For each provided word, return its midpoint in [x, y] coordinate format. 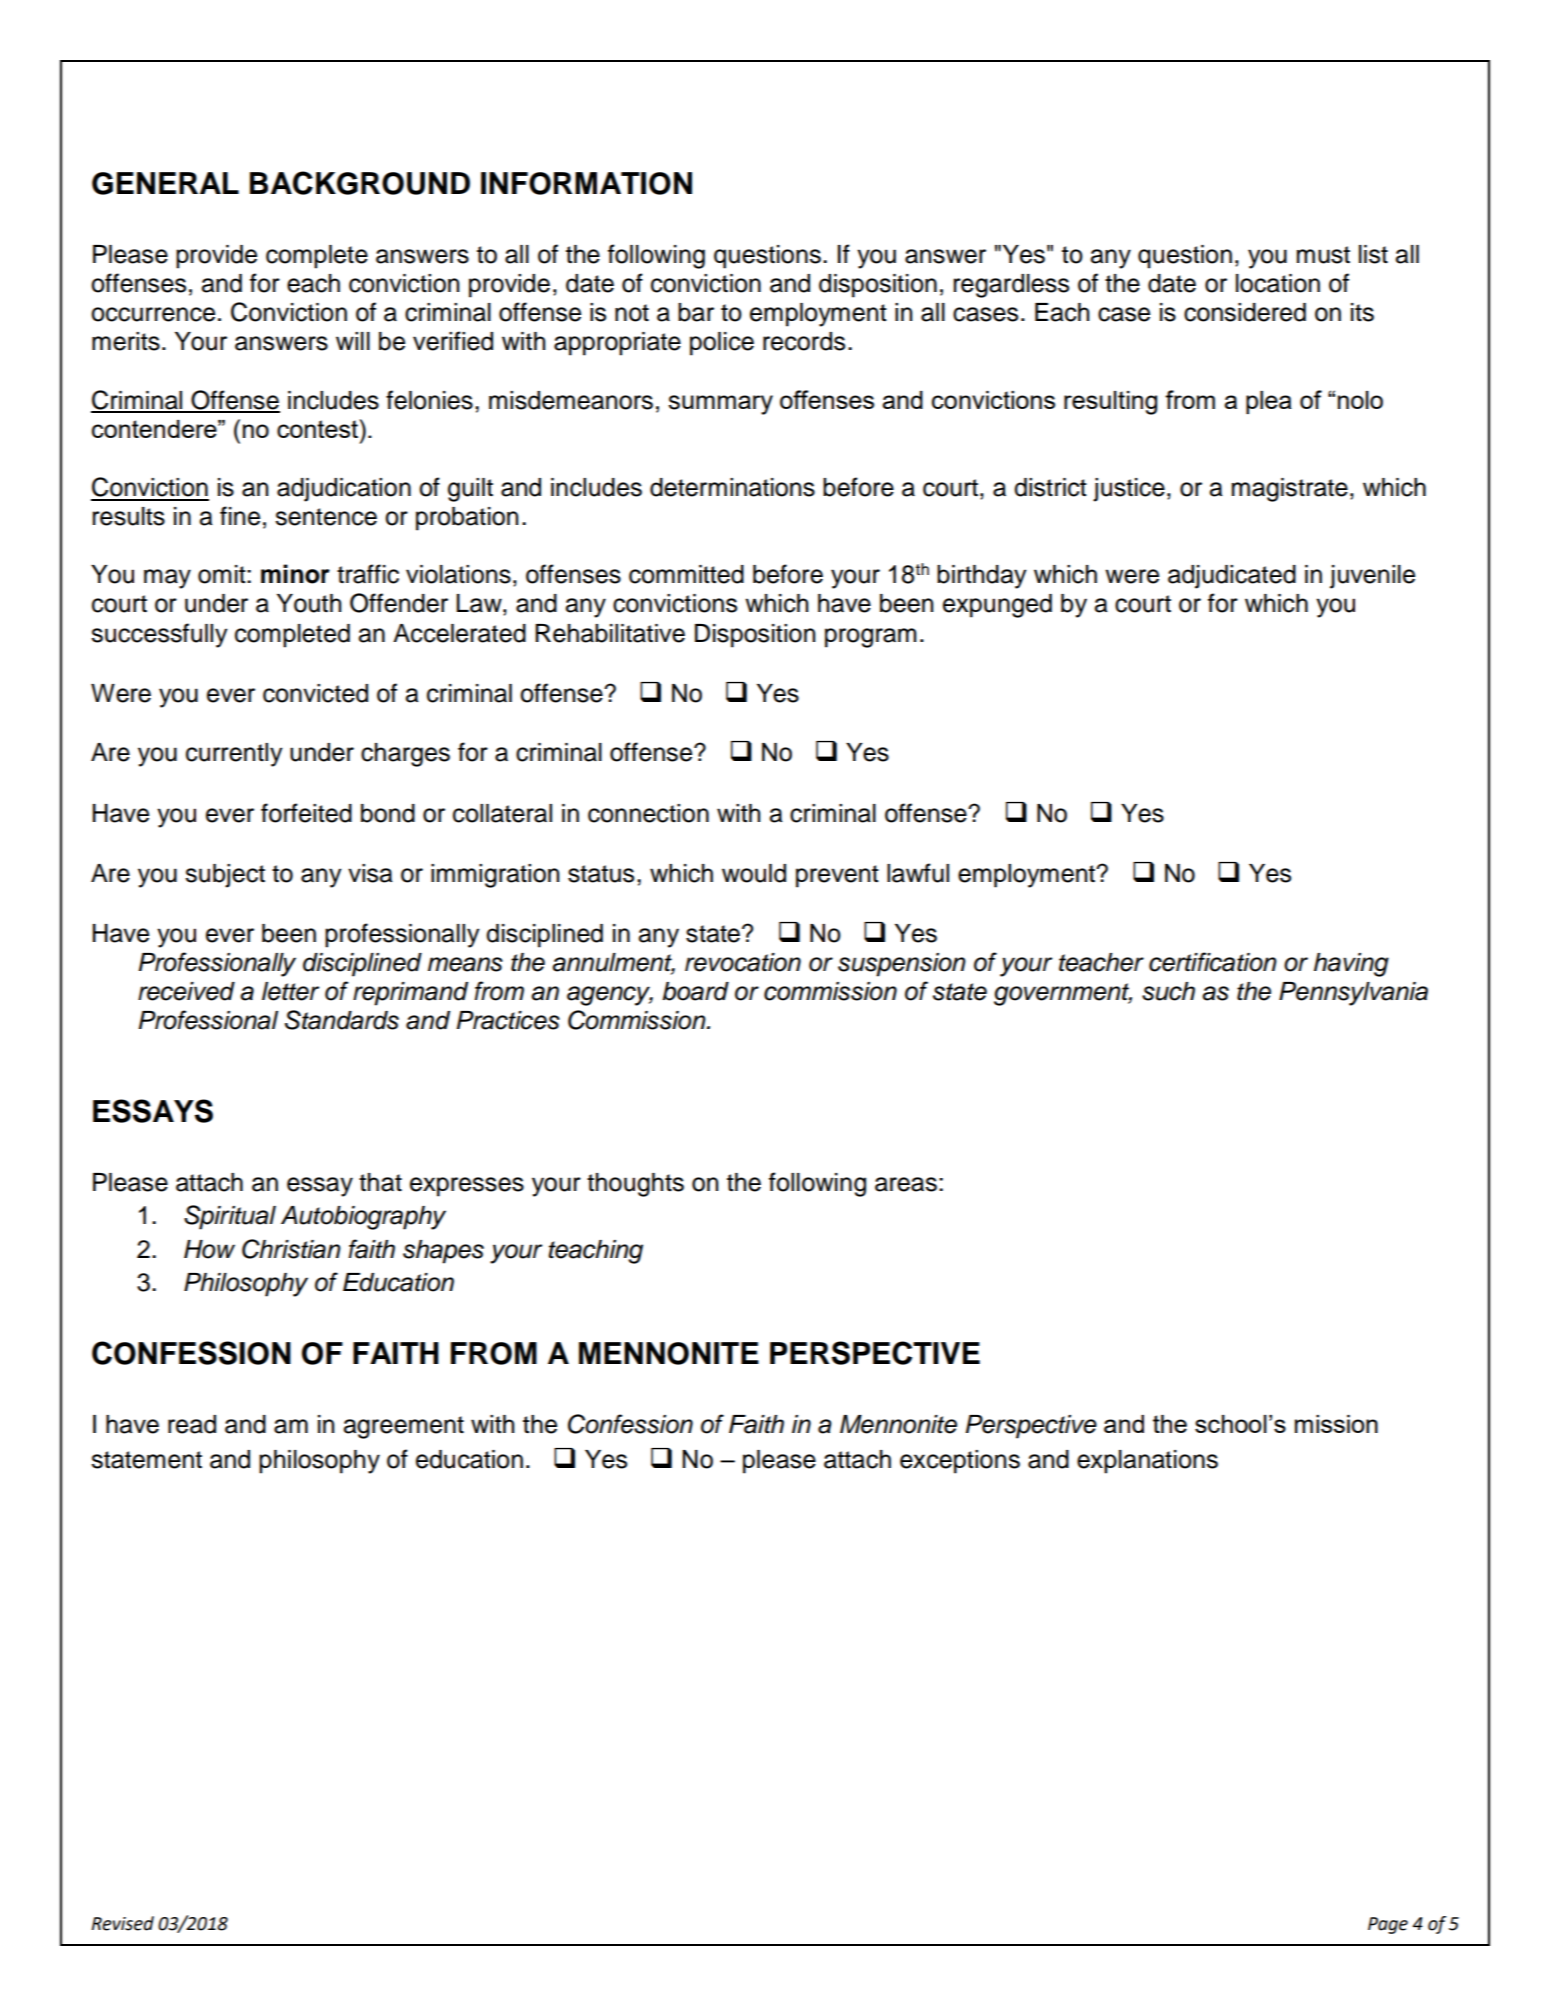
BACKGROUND [360, 183]
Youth [309, 603]
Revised [122, 1923]
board [695, 991]
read [192, 1424]
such [1168, 991]
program [870, 638]
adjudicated [1232, 577]
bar [696, 312]
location [1278, 283]
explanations [1147, 1462]
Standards [342, 1020]
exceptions [960, 1462]
